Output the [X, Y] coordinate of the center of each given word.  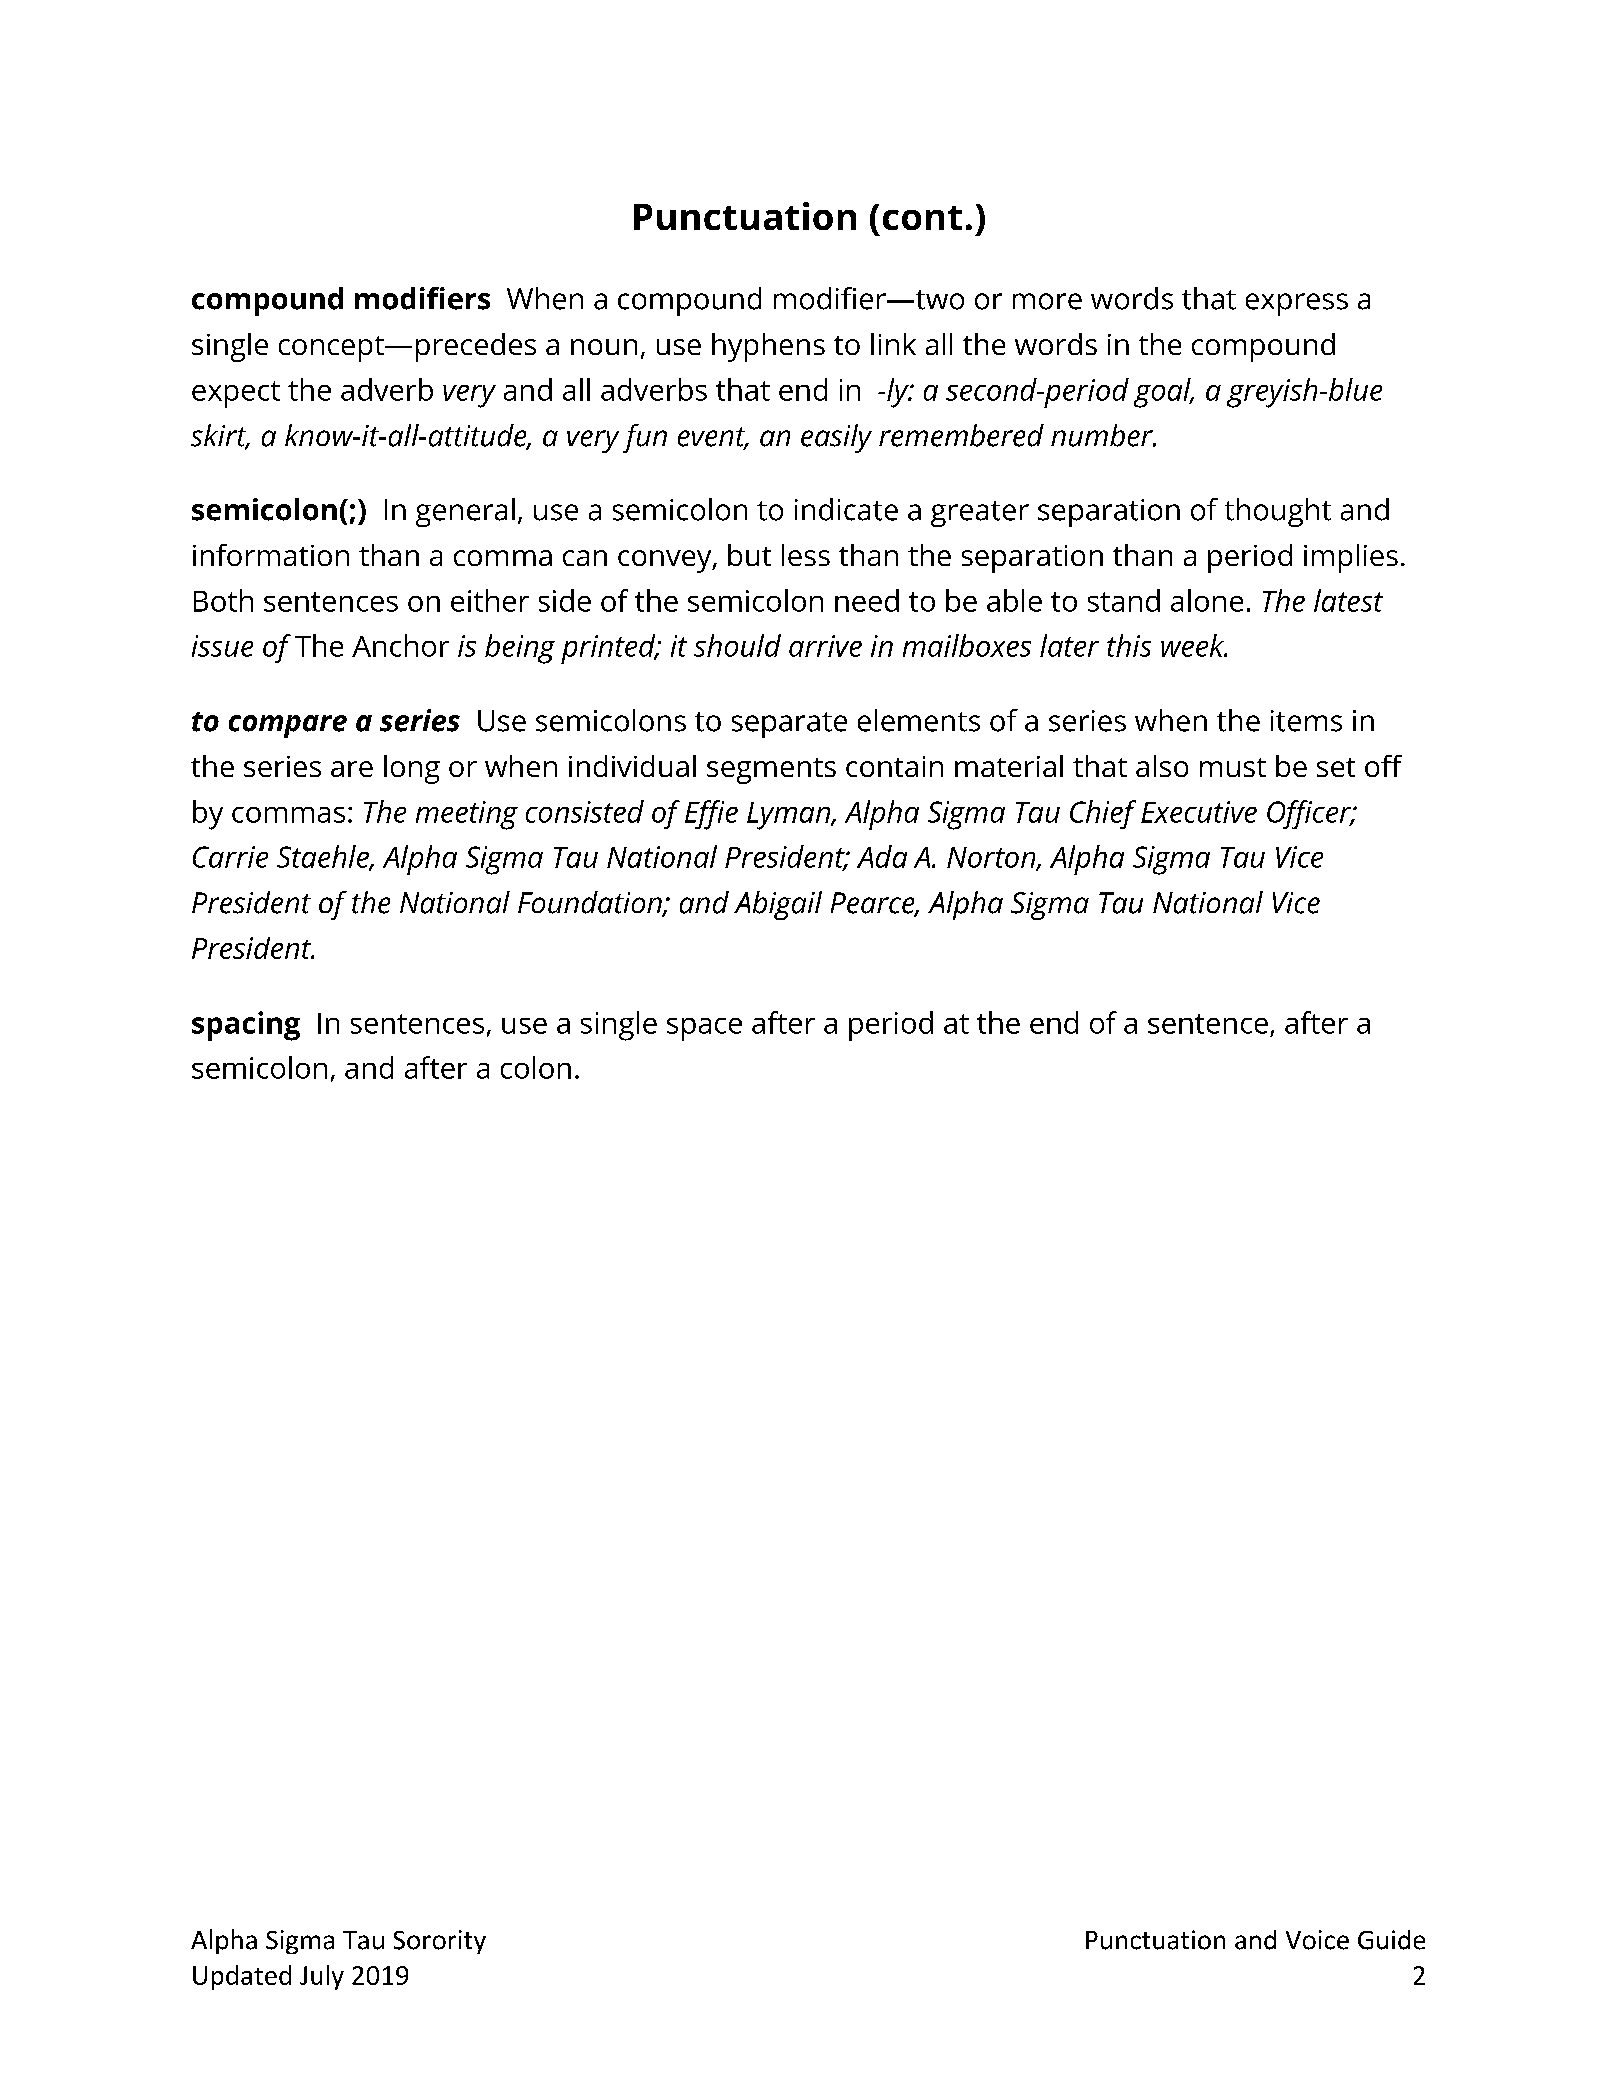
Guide [1391, 1940]
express [1297, 304]
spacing [246, 1026]
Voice [1317, 1940]
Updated [242, 1977]
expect [236, 394]
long [412, 769]
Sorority [440, 1942]
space [704, 1029]
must [1233, 767]
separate [789, 725]
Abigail [778, 905]
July [322, 1977]
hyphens [768, 347]
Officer [1310, 814]
